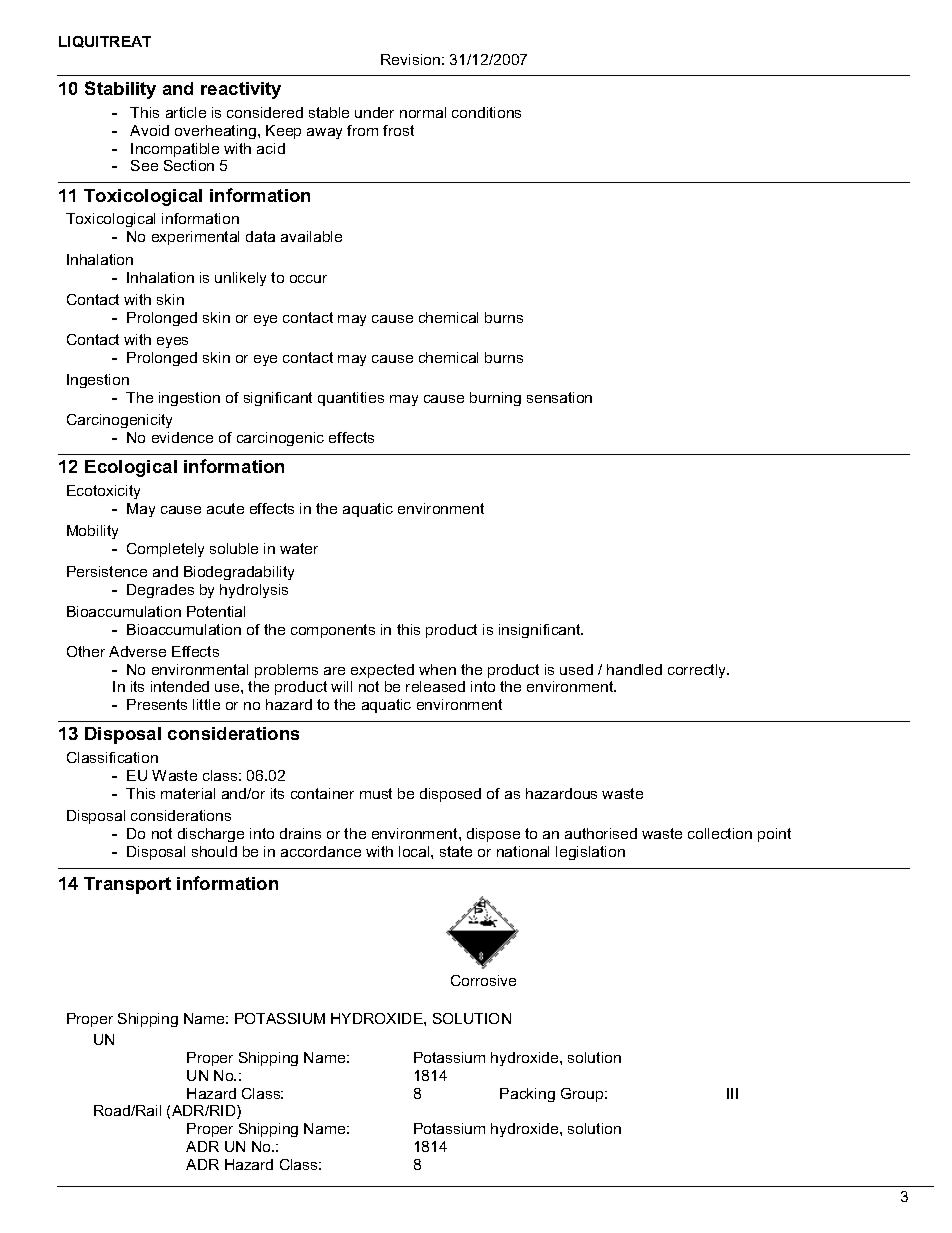 This screenshot has width=952, height=1233. I want to click on Transport, so click(127, 885).
